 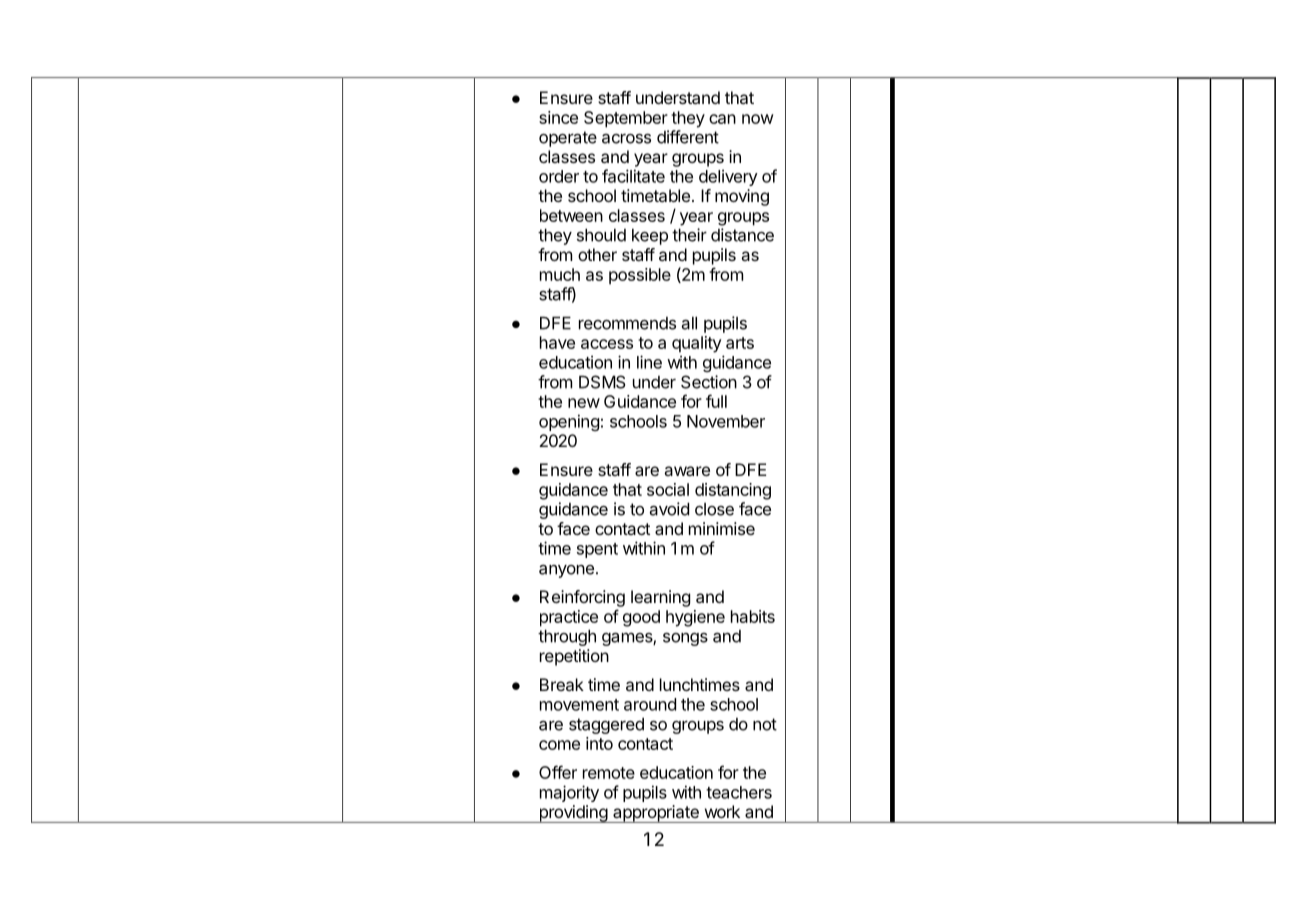 I want to click on operate, so click(x=568, y=139).
